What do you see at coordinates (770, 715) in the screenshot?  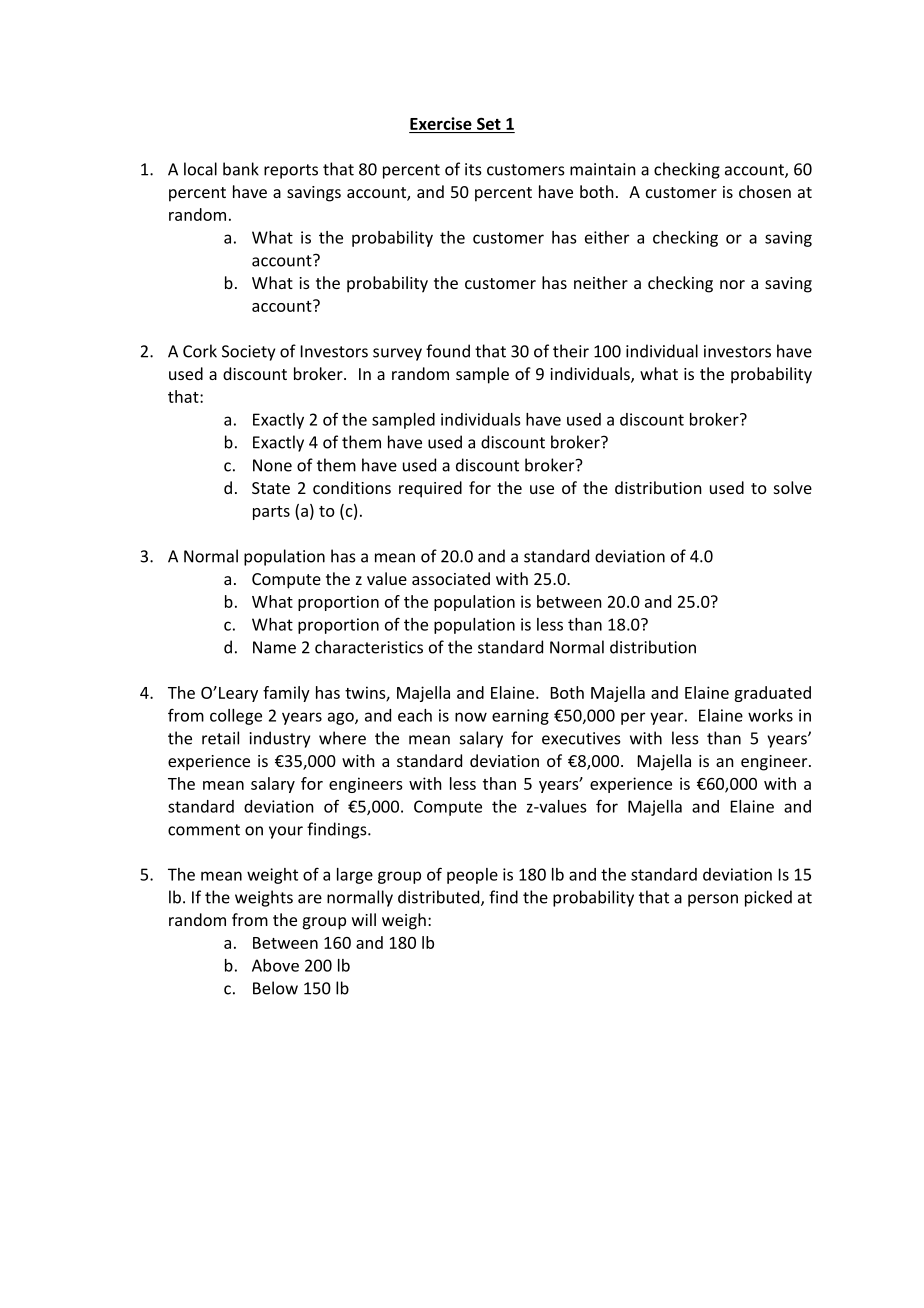 I see `works` at bounding box center [770, 715].
